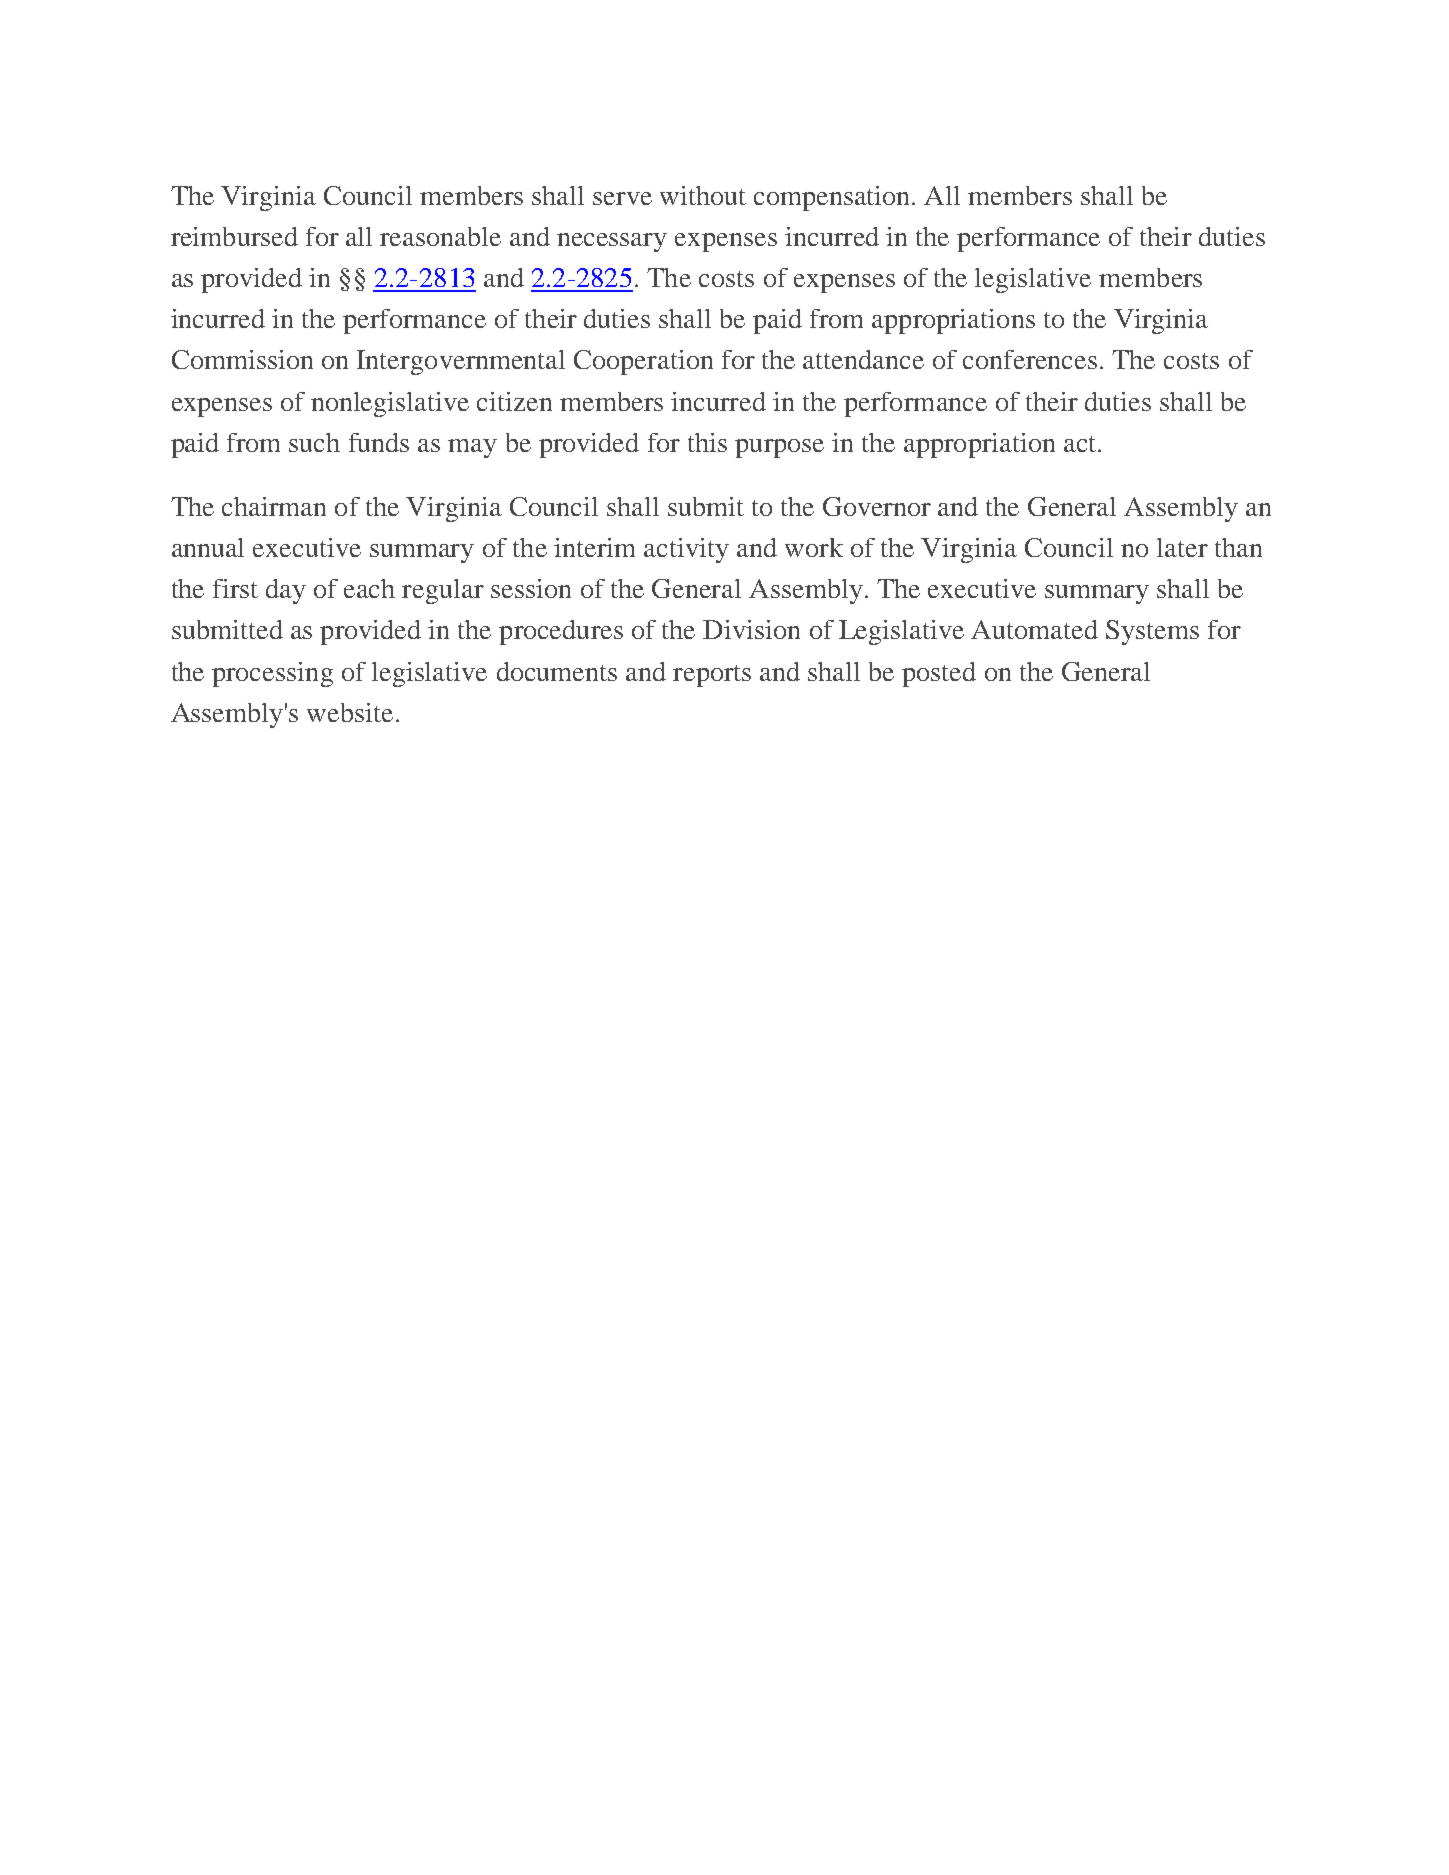  What do you see at coordinates (712, 676) in the screenshot?
I see `reports` at bounding box center [712, 676].
